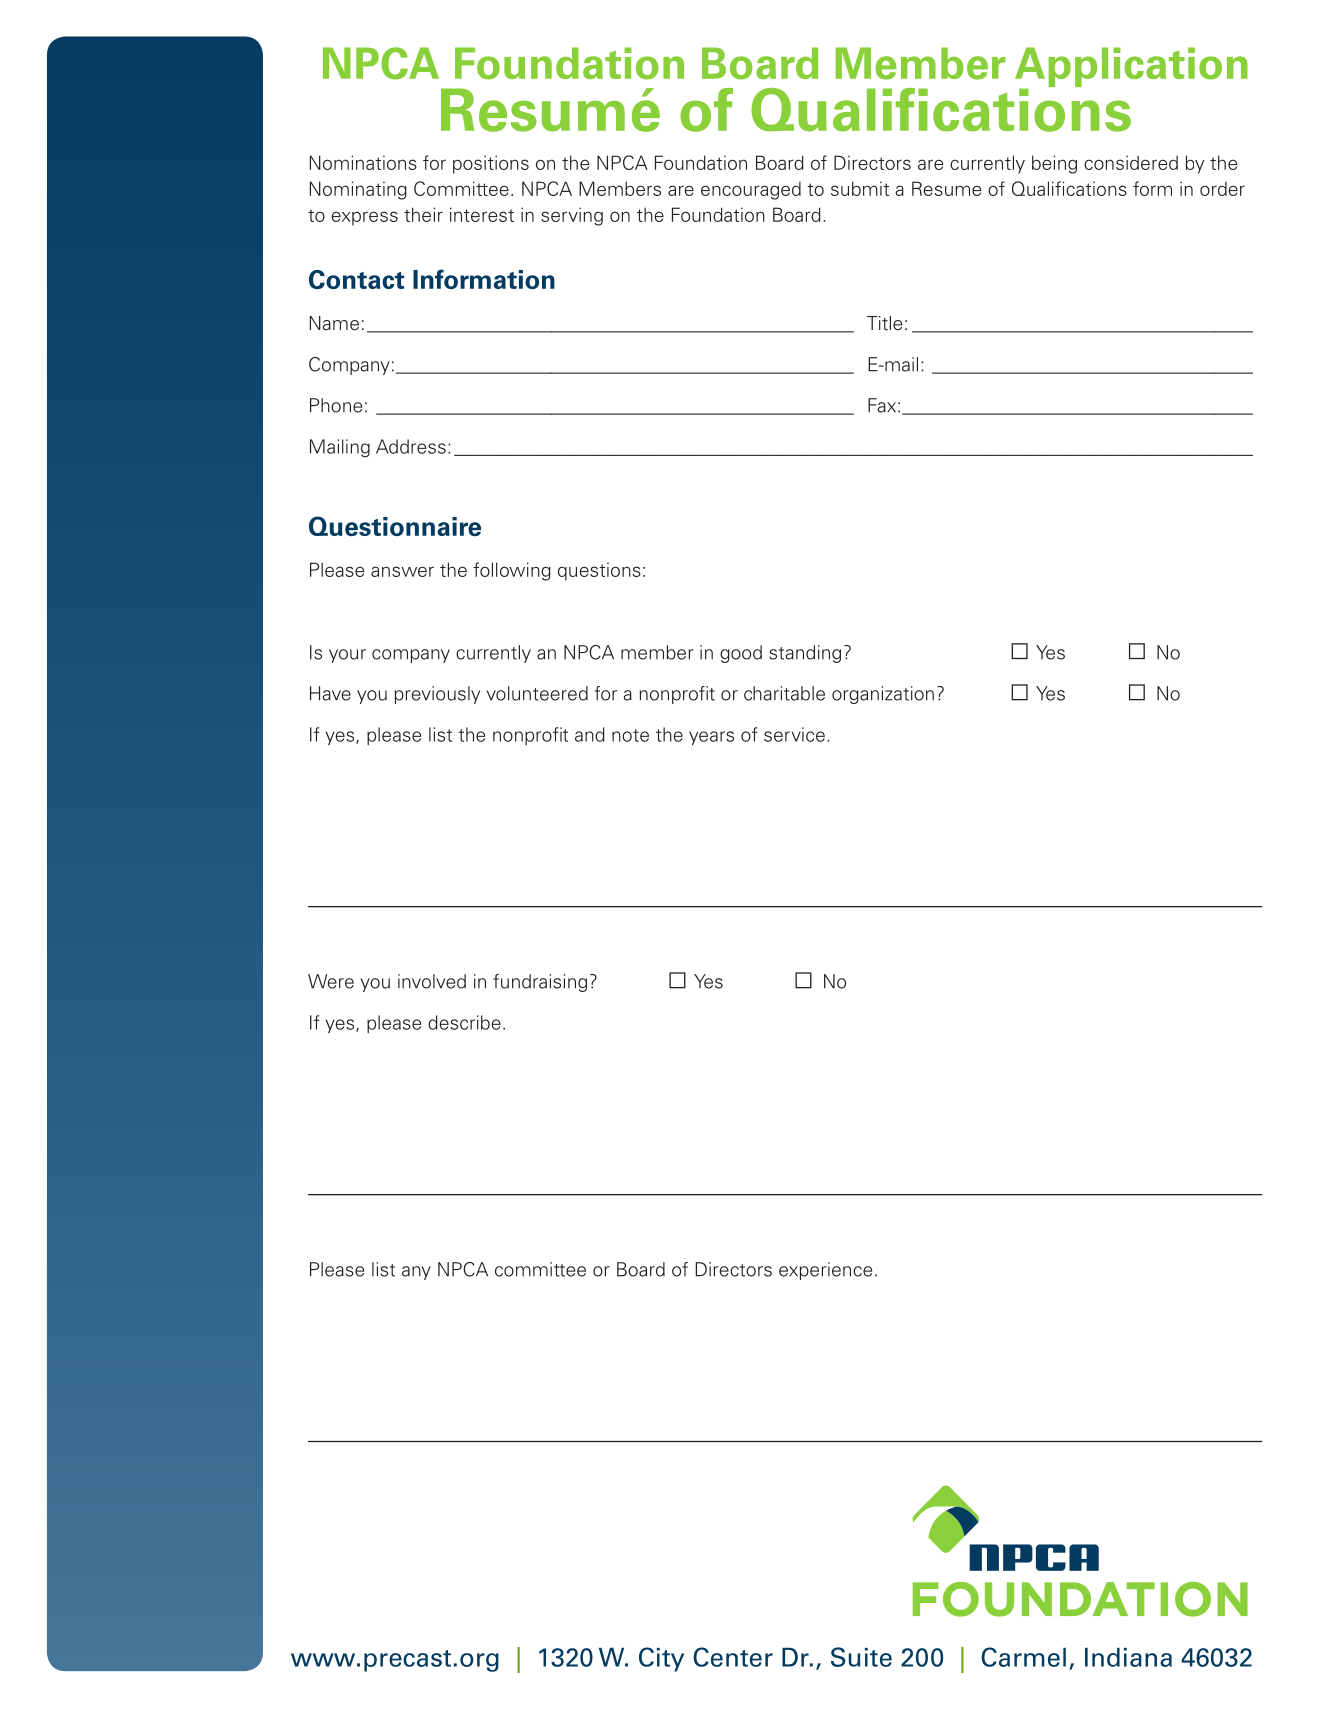 Image resolution: width=1325 pixels, height=1715 pixels. Describe the element at coordinates (432, 981) in the screenshot. I see `involved` at that location.
